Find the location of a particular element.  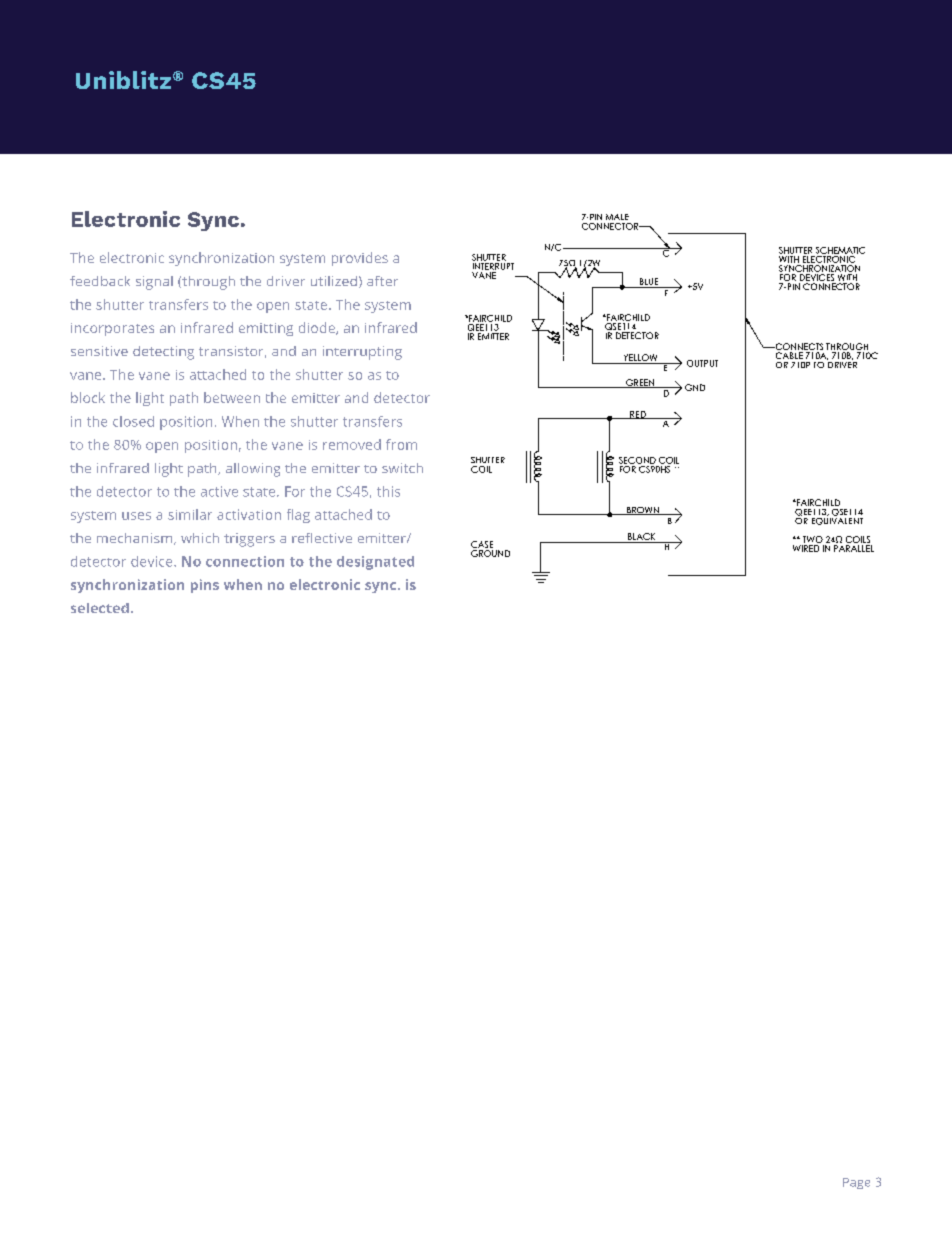

triggers is located at coordinates (249, 540).
